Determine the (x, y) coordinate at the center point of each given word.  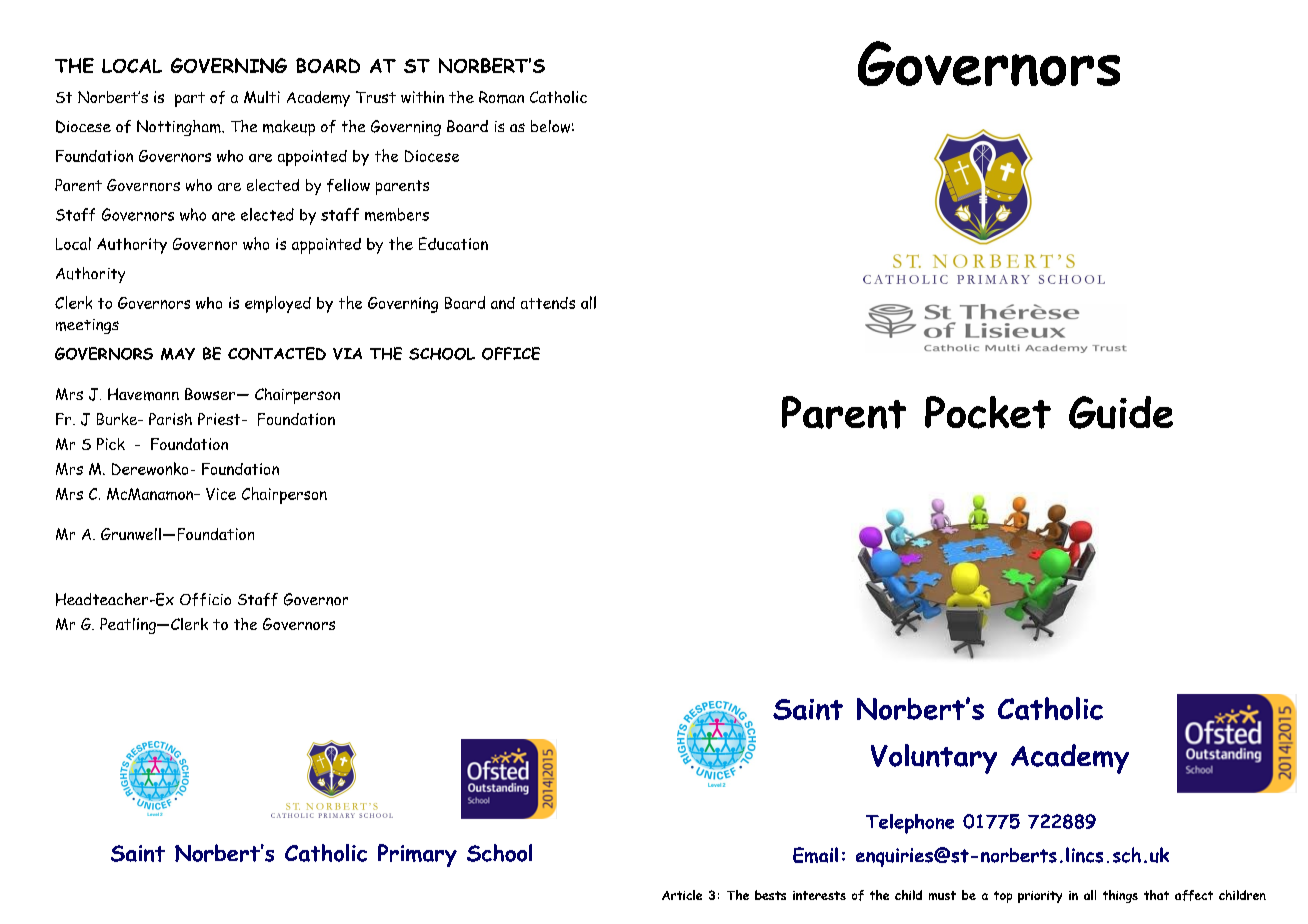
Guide (1121, 412)
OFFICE (511, 353)
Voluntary (934, 759)
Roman (501, 97)
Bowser (211, 394)
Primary (417, 855)
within (422, 97)
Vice (221, 494)
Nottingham (180, 128)
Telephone (910, 824)
